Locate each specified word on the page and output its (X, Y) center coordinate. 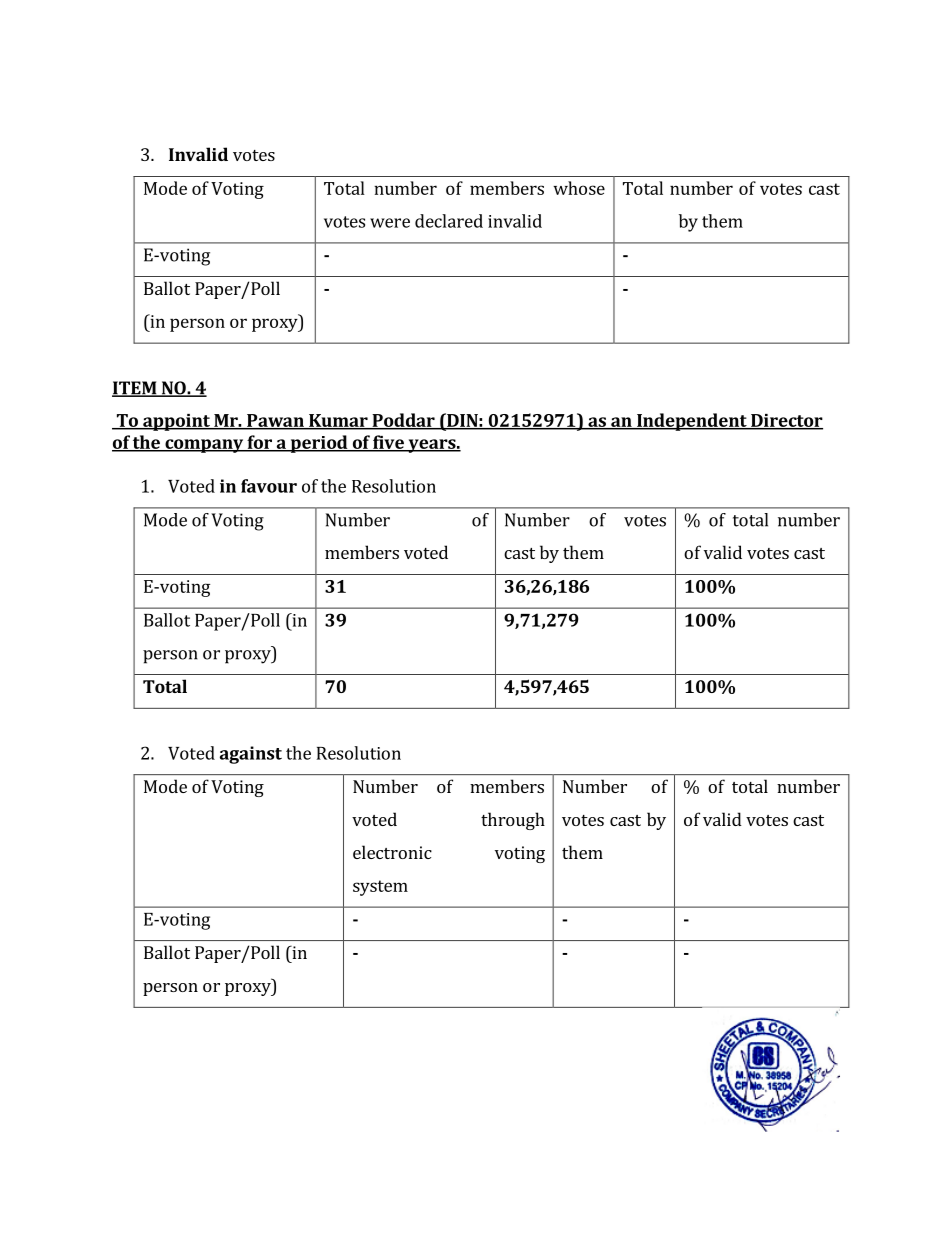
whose (579, 188)
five (388, 443)
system (380, 888)
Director (786, 421)
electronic (392, 852)
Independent (692, 422)
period (319, 444)
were (390, 223)
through (513, 821)
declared (449, 221)
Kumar (338, 421)
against (251, 755)
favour (269, 486)
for (259, 443)
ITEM (135, 389)
